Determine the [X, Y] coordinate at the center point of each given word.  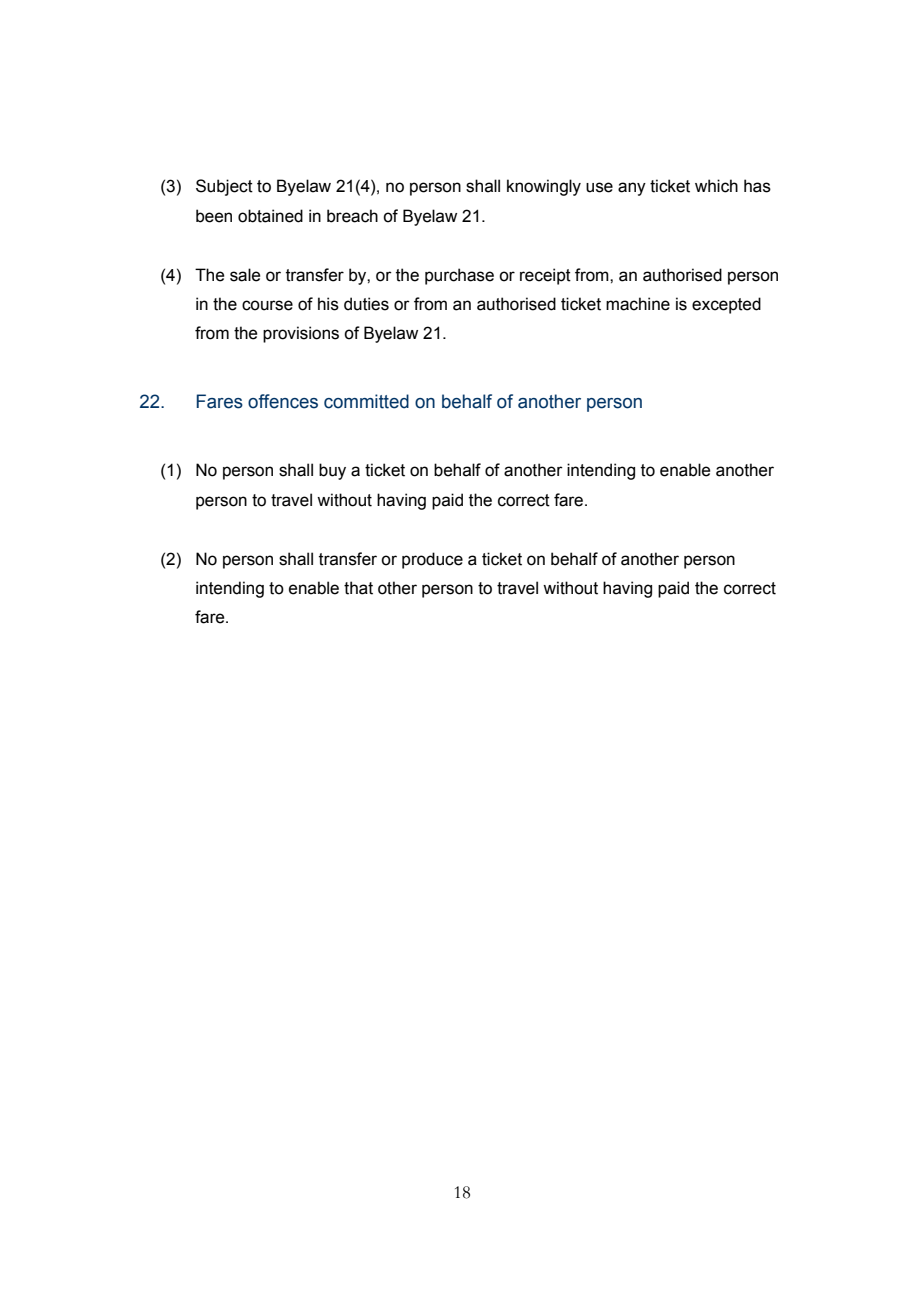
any [632, 189]
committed [366, 401]
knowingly [544, 187]
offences [283, 401]
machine [638, 304]
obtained [270, 216]
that [358, 588]
